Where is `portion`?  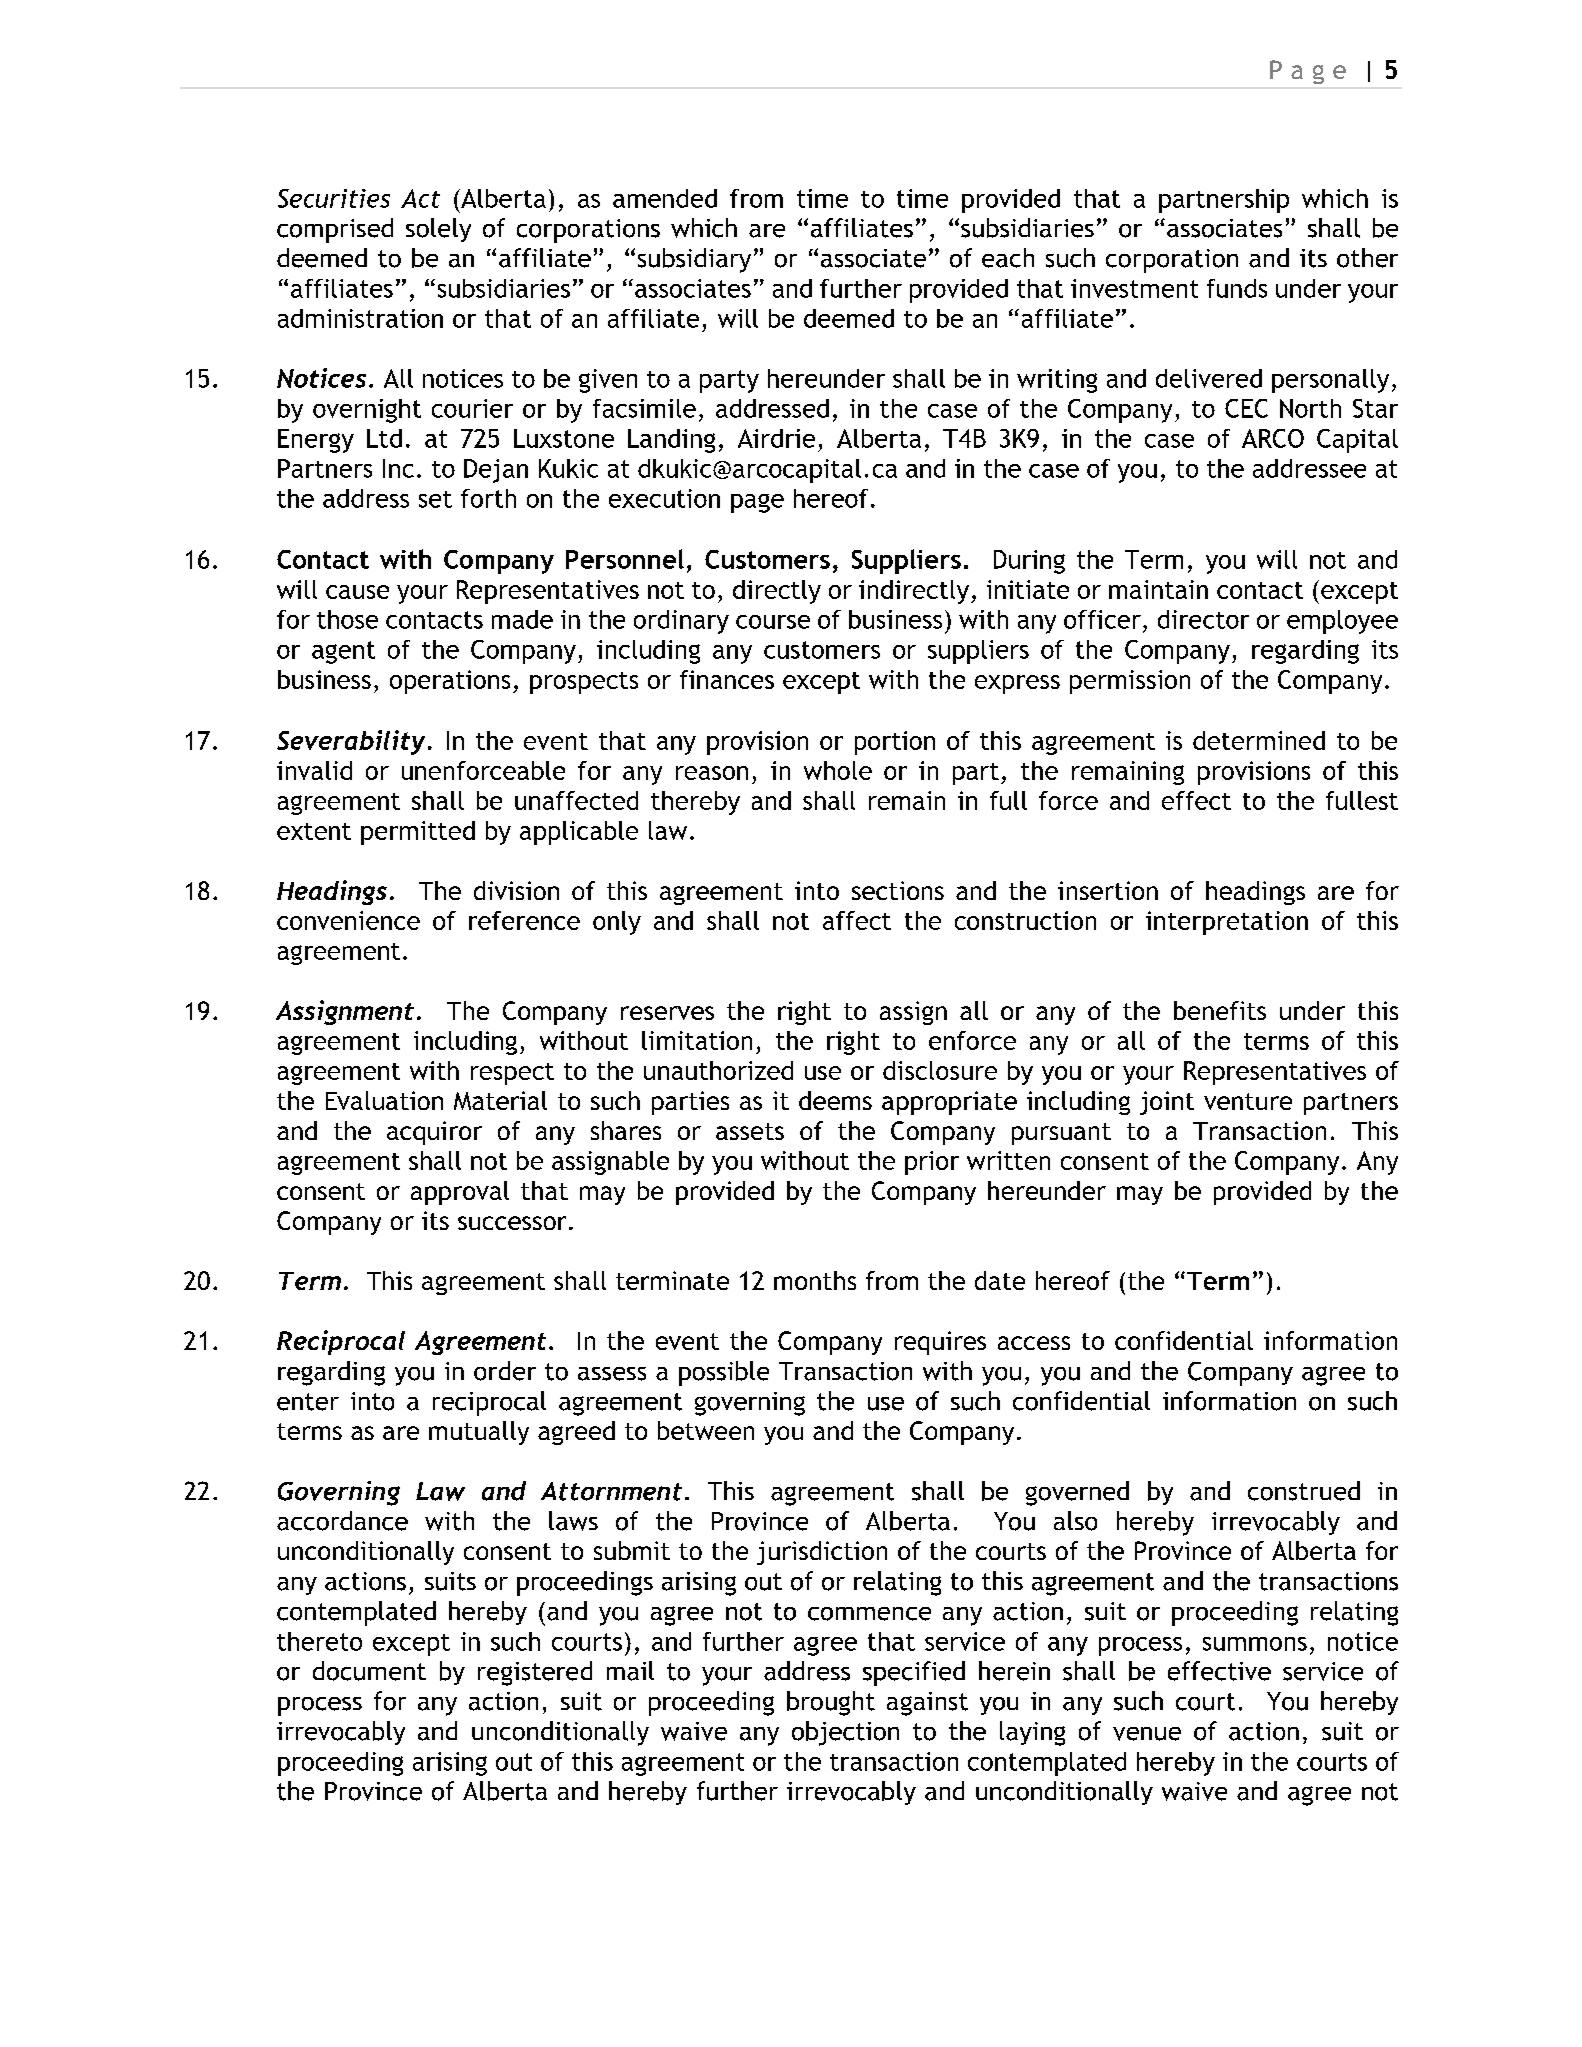
portion is located at coordinates (895, 743).
